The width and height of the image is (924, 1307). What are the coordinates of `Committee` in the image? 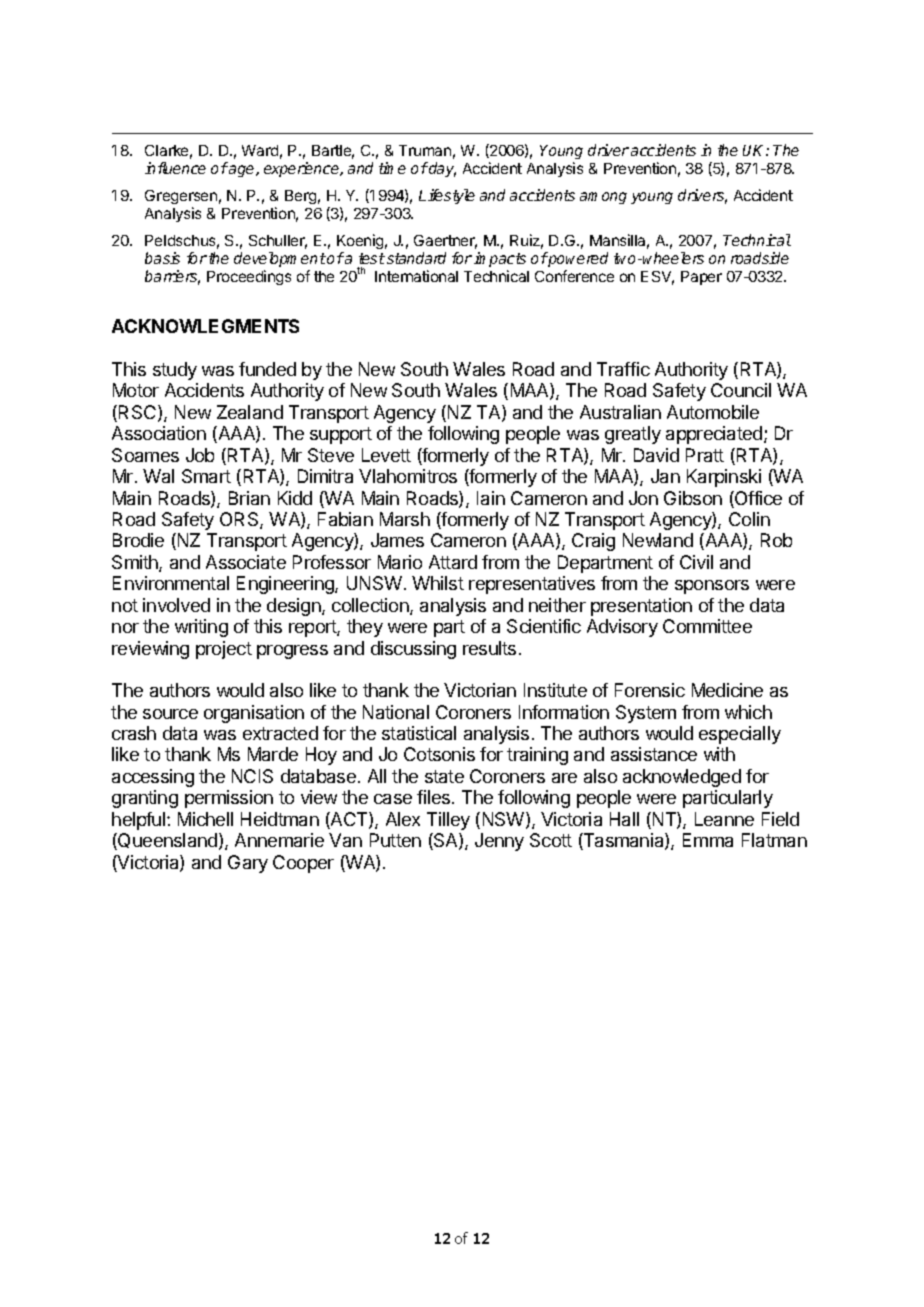 It's located at (707, 626).
